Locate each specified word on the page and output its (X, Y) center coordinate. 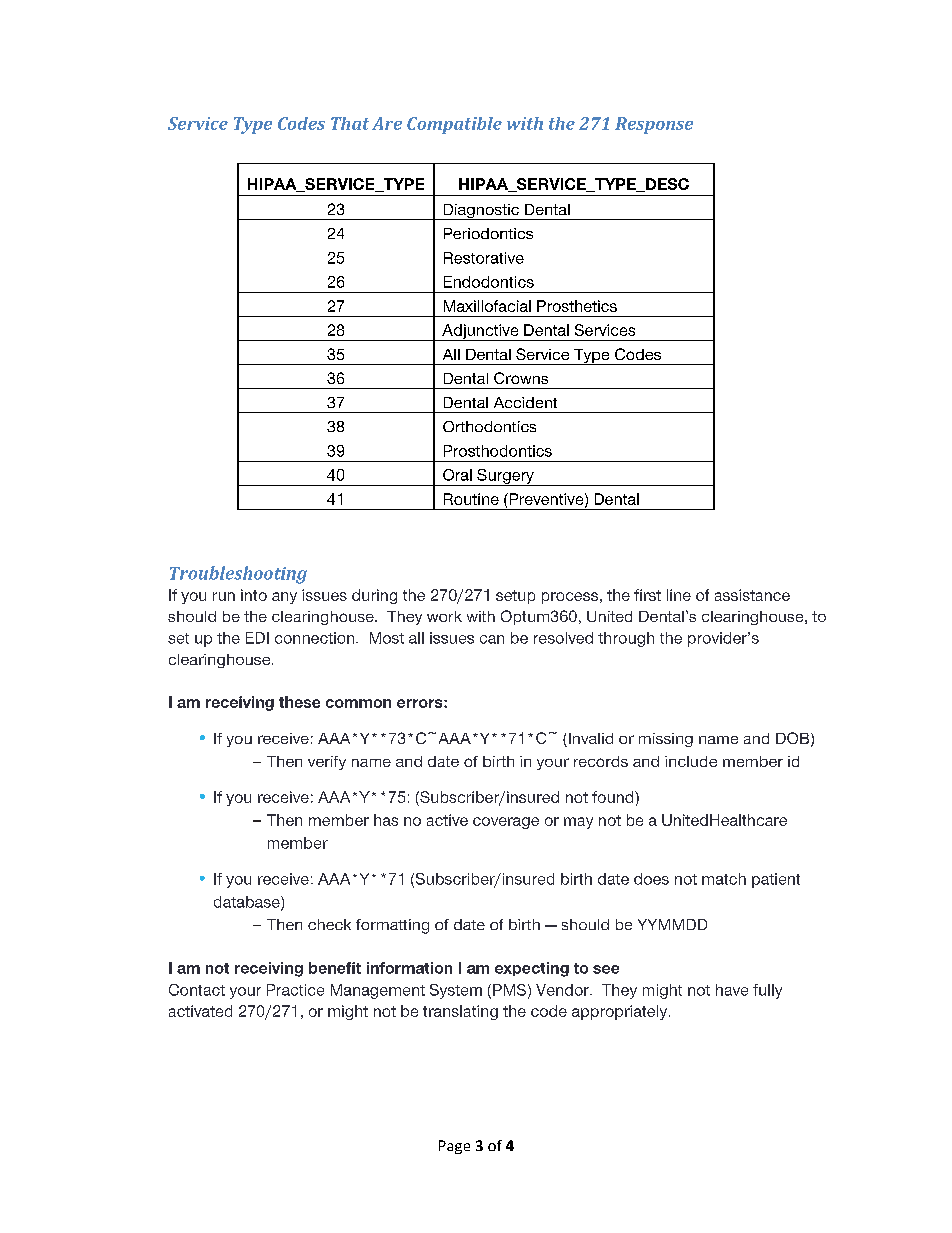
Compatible (454, 125)
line (679, 595)
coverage (506, 823)
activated (200, 1011)
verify (327, 763)
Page (454, 1147)
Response (654, 125)
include (691, 761)
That (350, 123)
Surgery (505, 477)
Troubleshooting (238, 575)
